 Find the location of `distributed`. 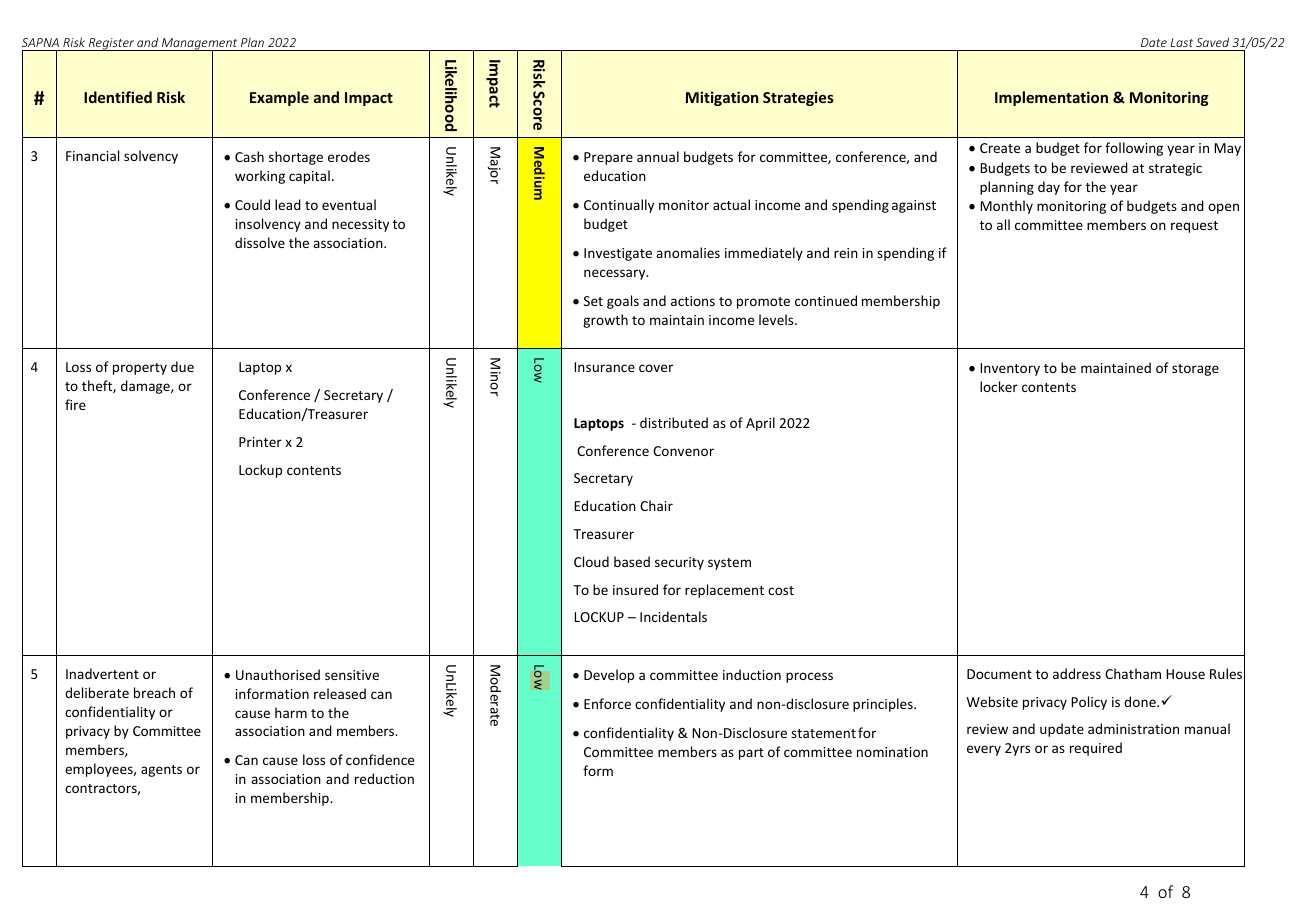

distributed is located at coordinates (674, 422).
